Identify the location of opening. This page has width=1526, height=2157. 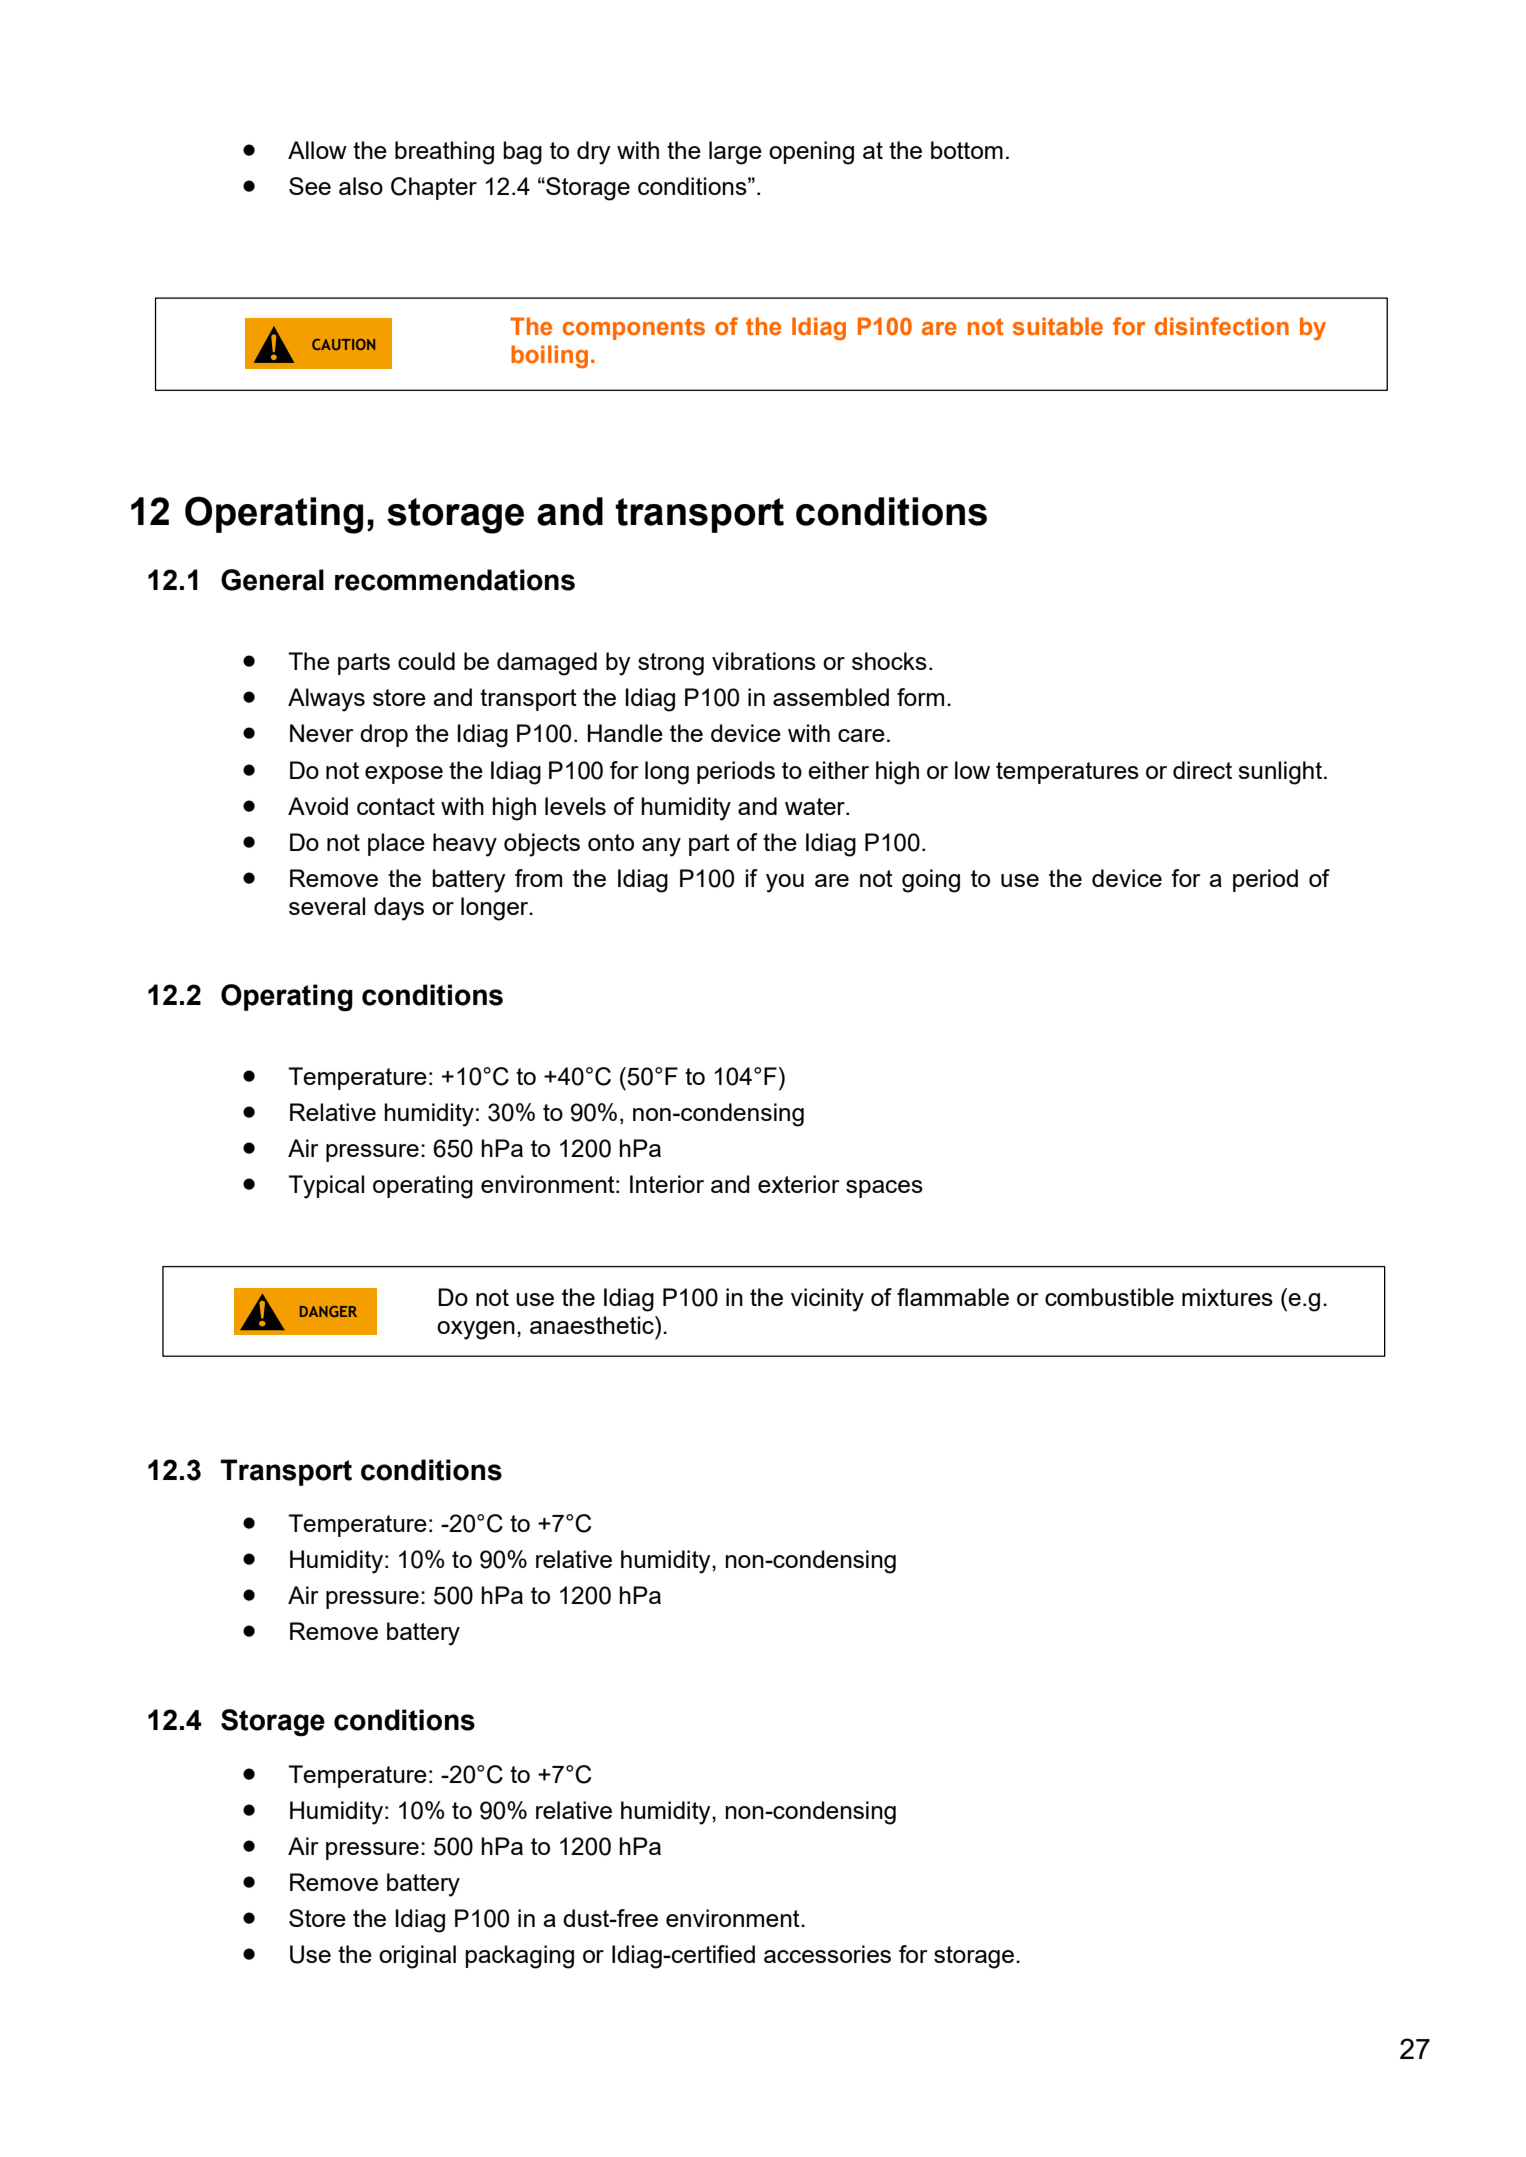
(811, 153).
